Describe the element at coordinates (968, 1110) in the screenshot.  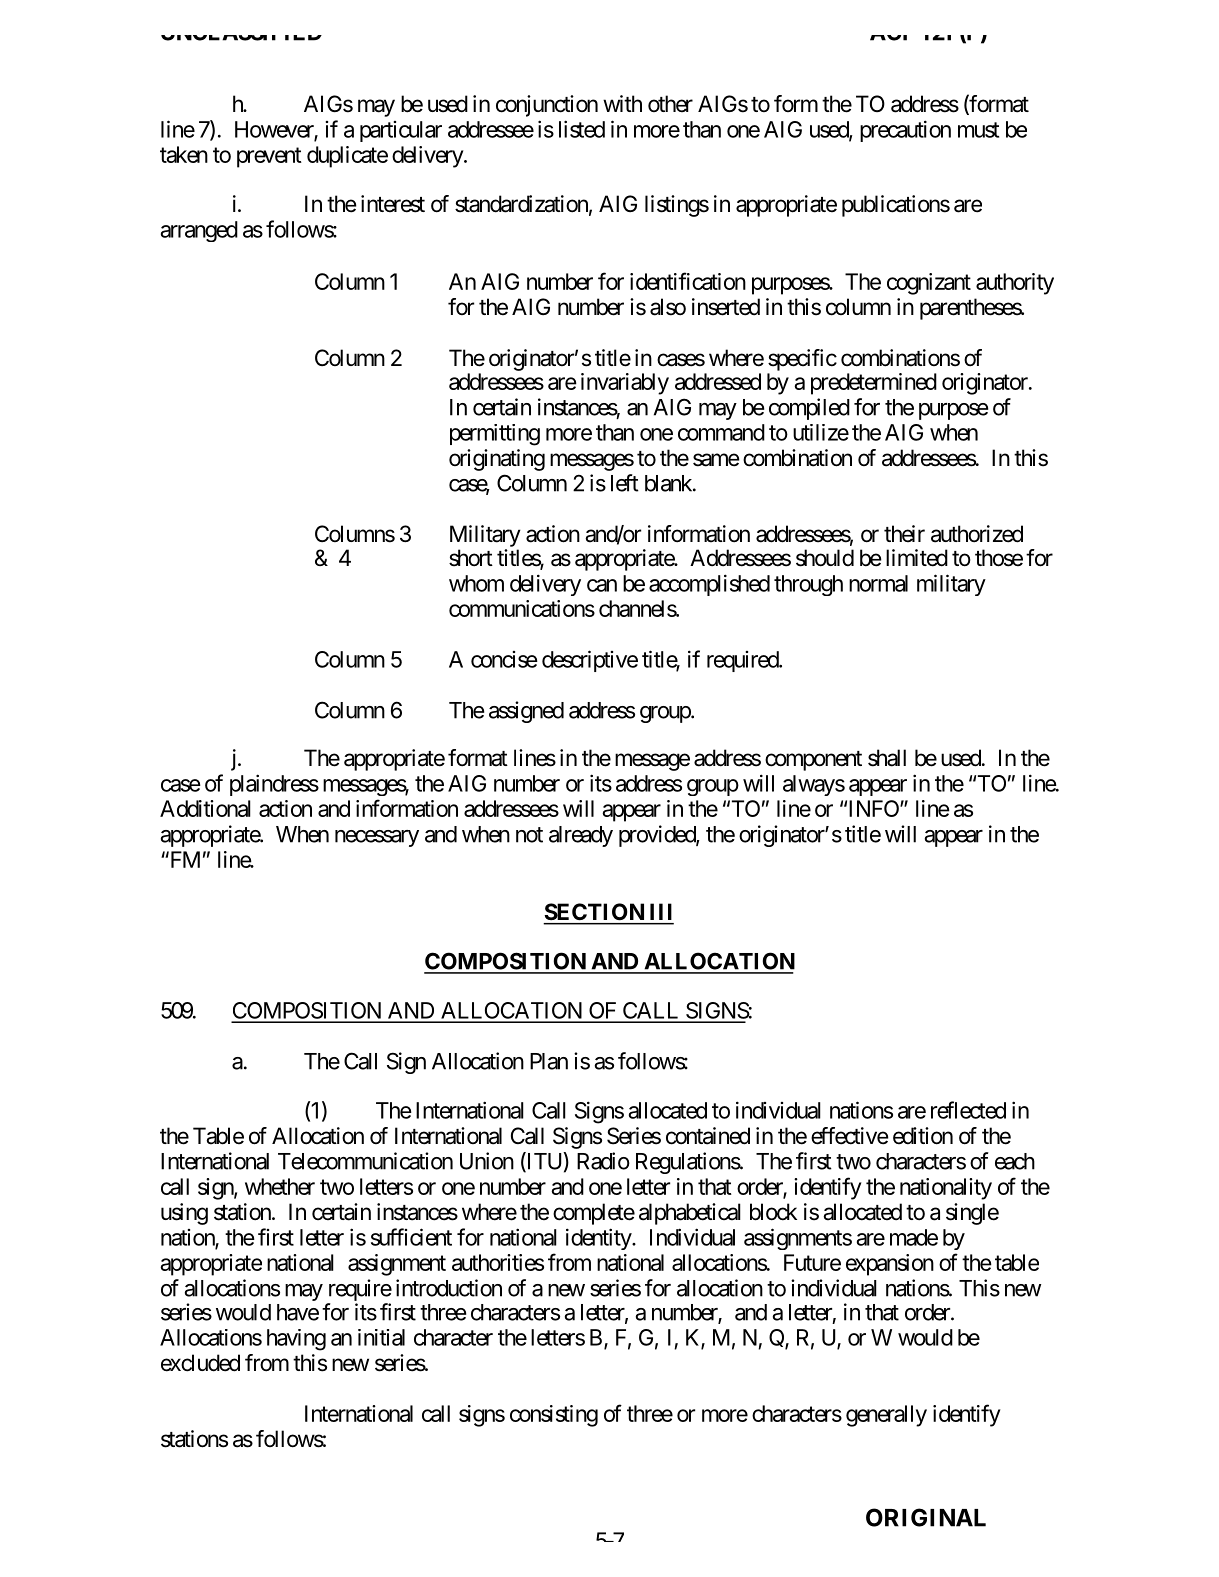
I see `reflected` at that location.
